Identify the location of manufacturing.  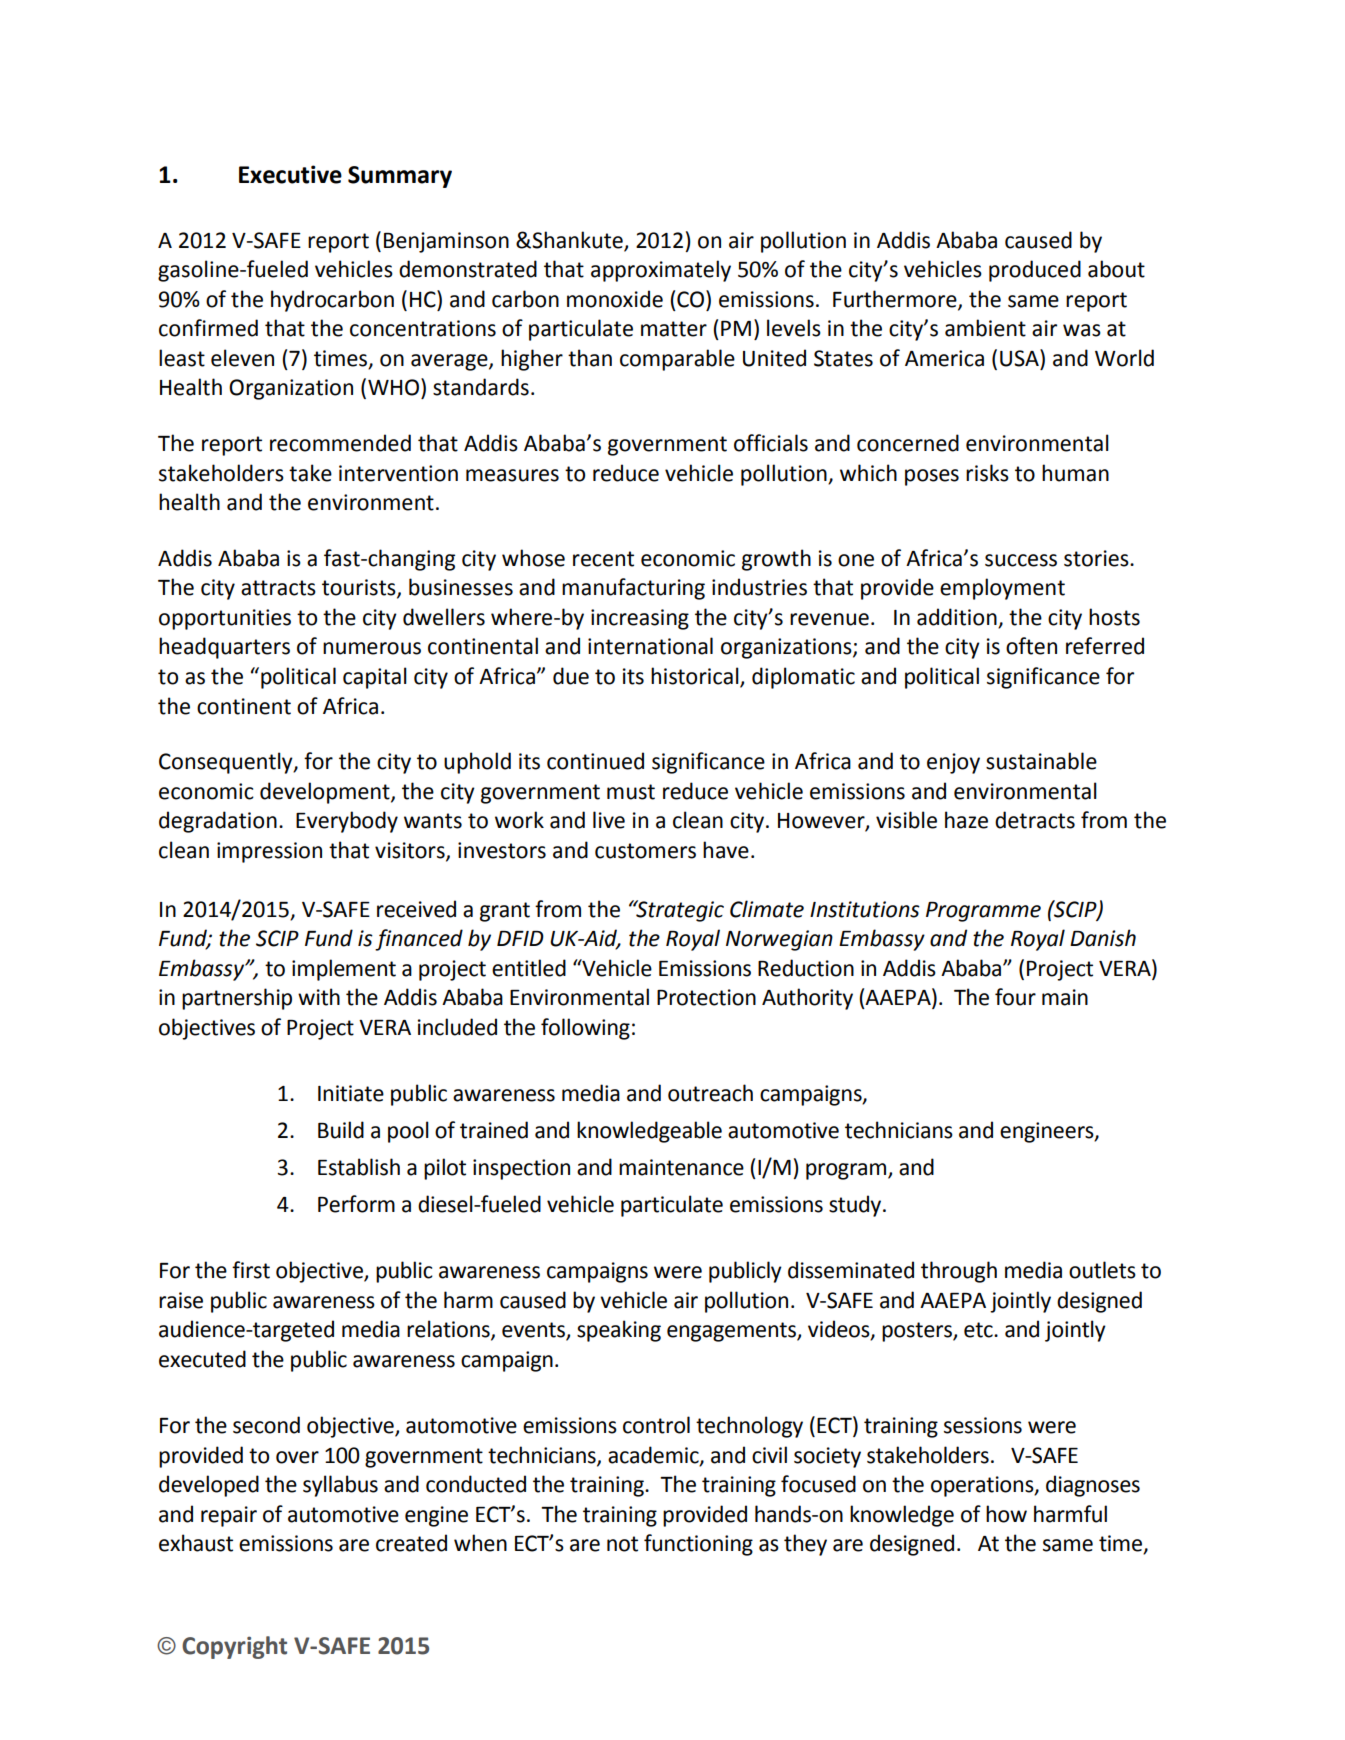
(633, 589).
